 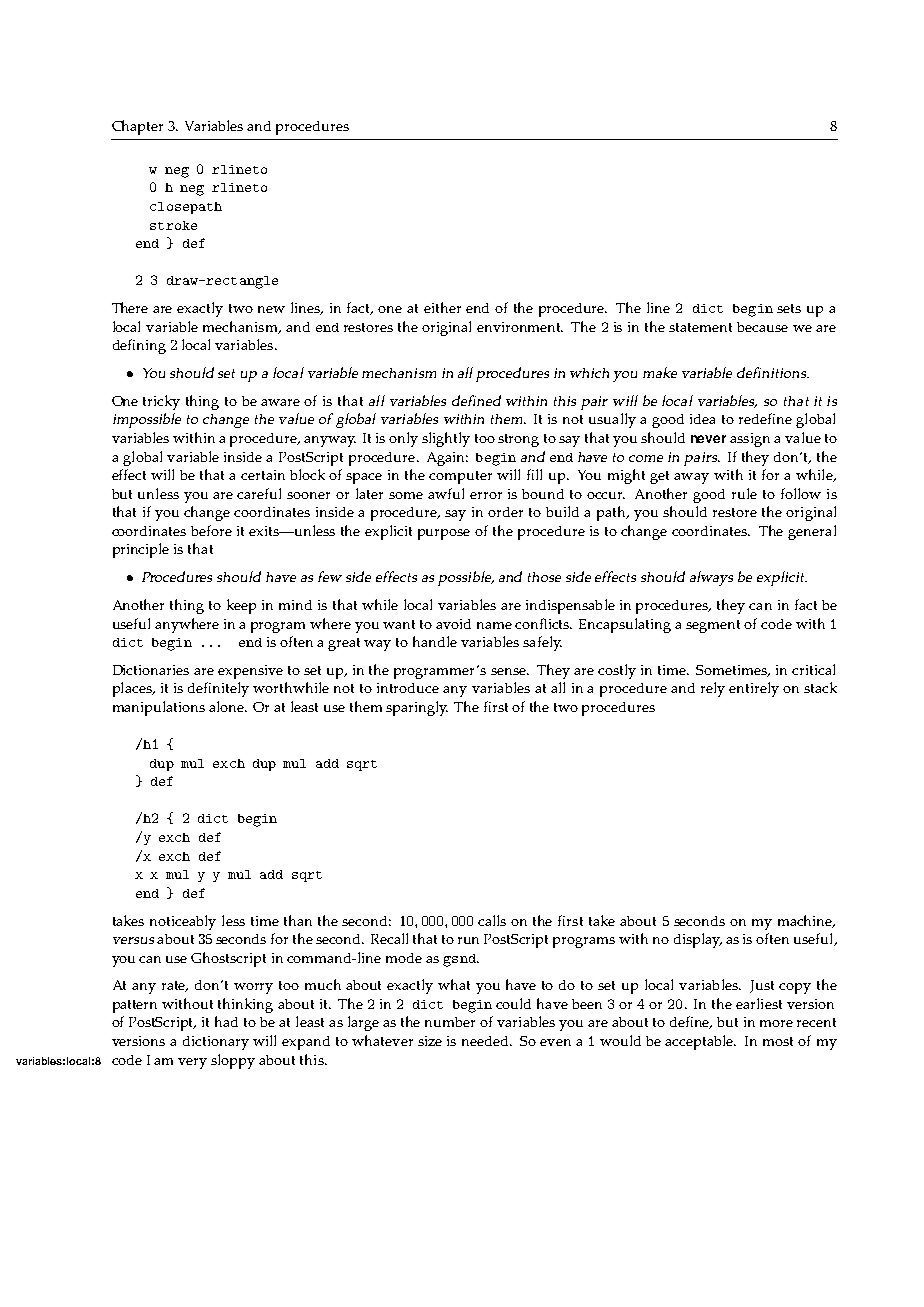 What do you see at coordinates (241, 606) in the image?
I see `keep` at bounding box center [241, 606].
